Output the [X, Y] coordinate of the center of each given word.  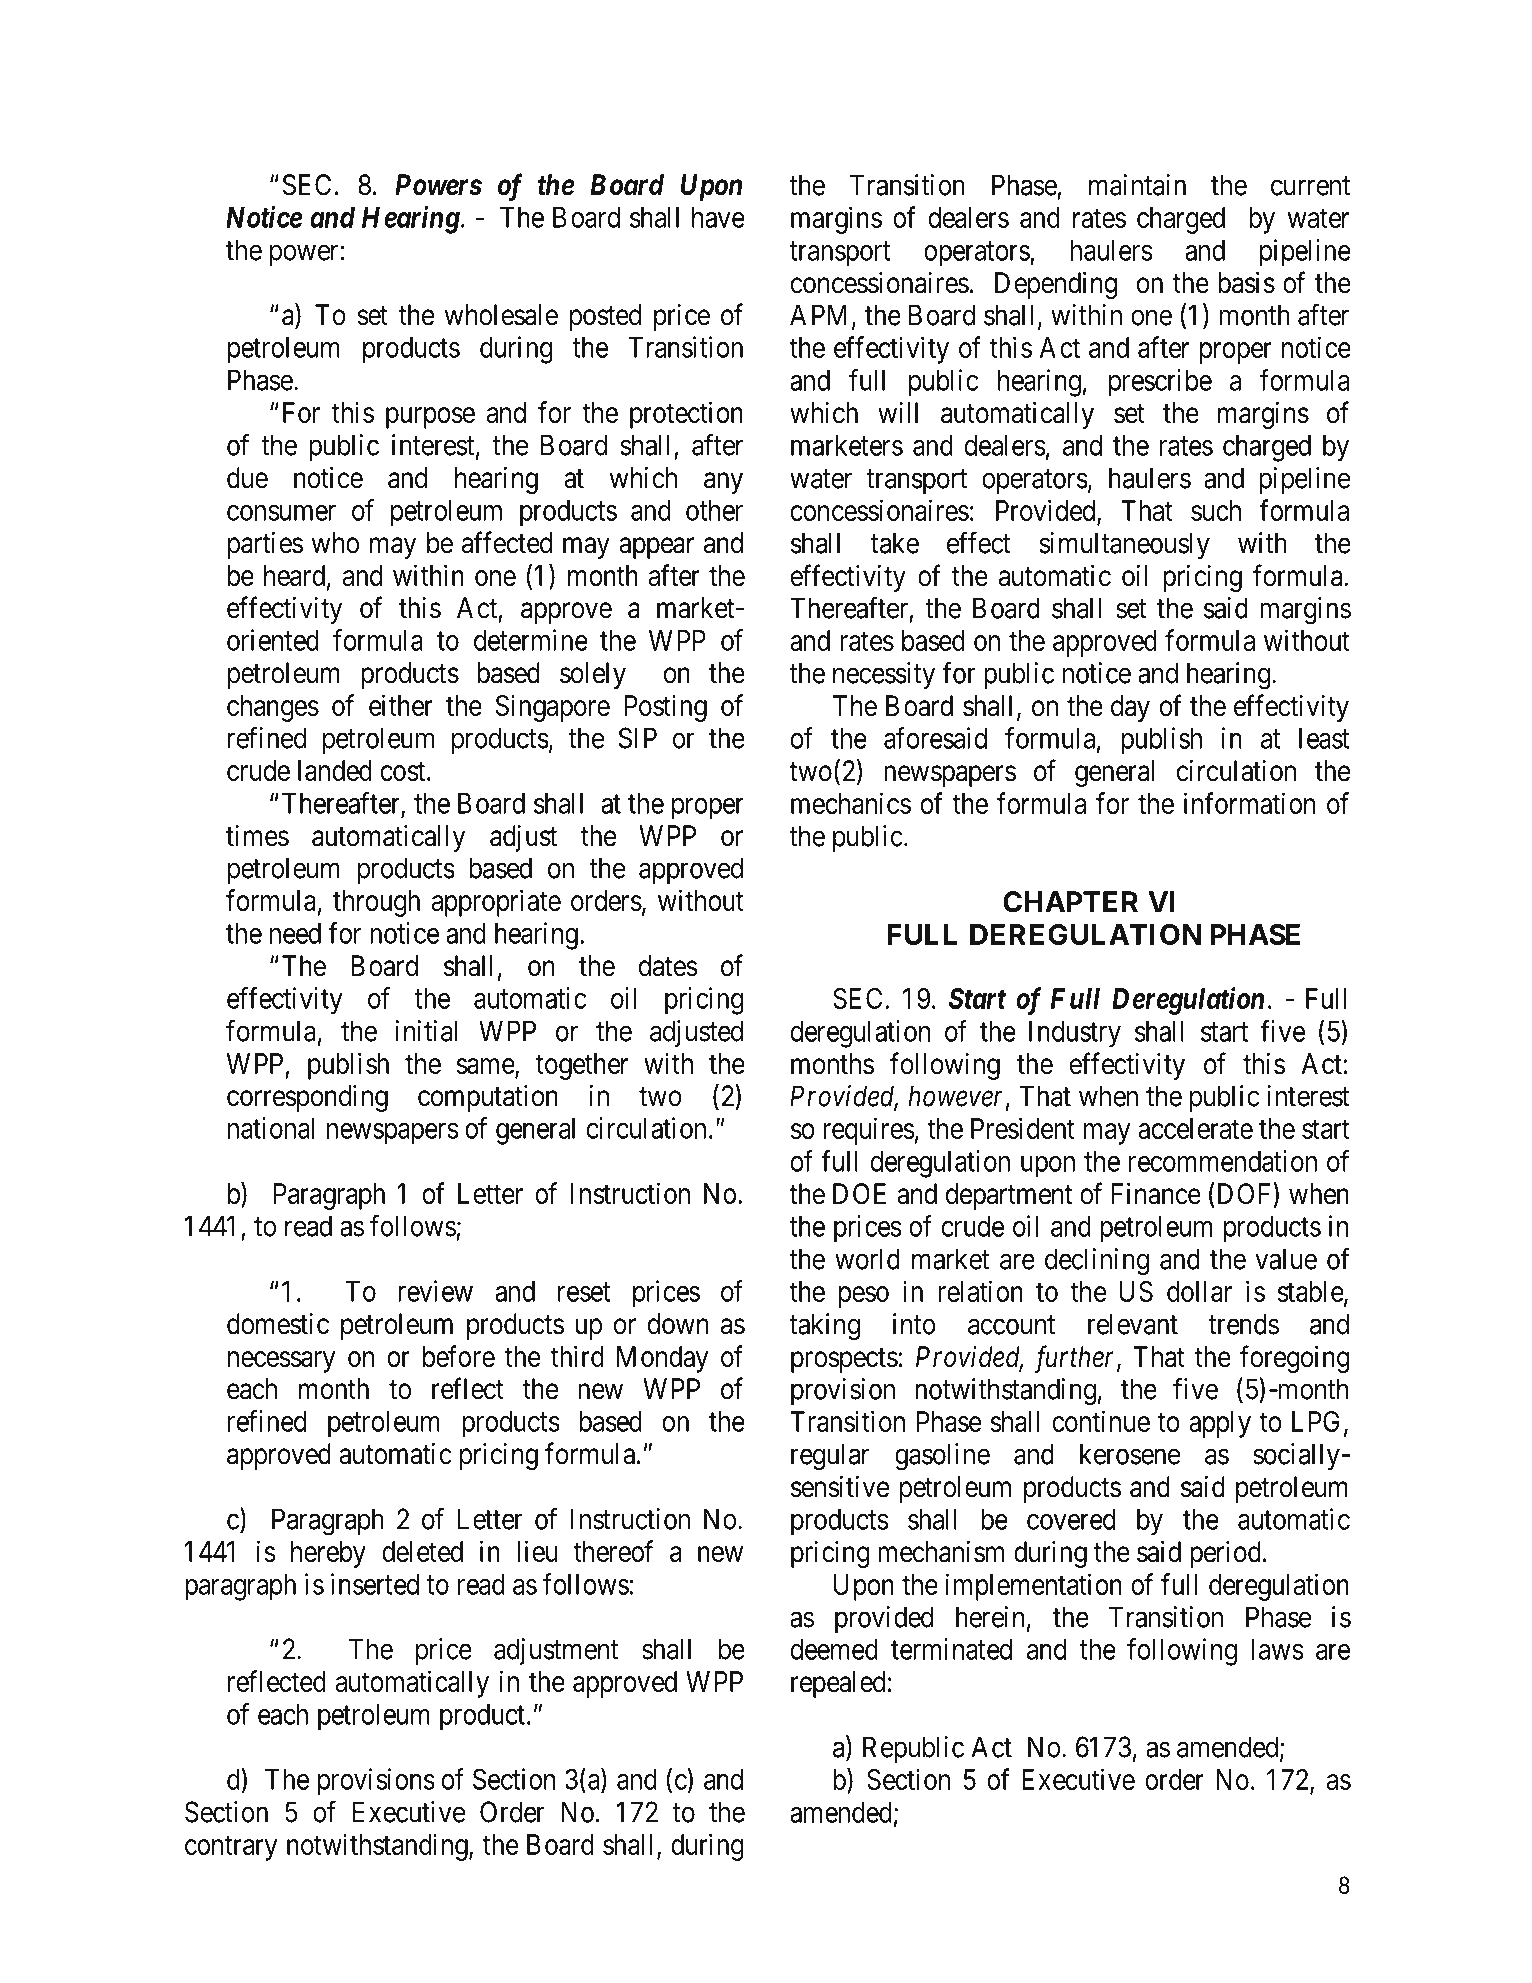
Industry [1075, 1034]
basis [1246, 283]
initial [426, 1031]
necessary [282, 1362]
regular [830, 1457]
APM [821, 316]
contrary [231, 1848]
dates [668, 966]
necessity [884, 675]
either [401, 705]
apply [1220, 1424]
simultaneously [1125, 545]
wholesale [501, 315]
